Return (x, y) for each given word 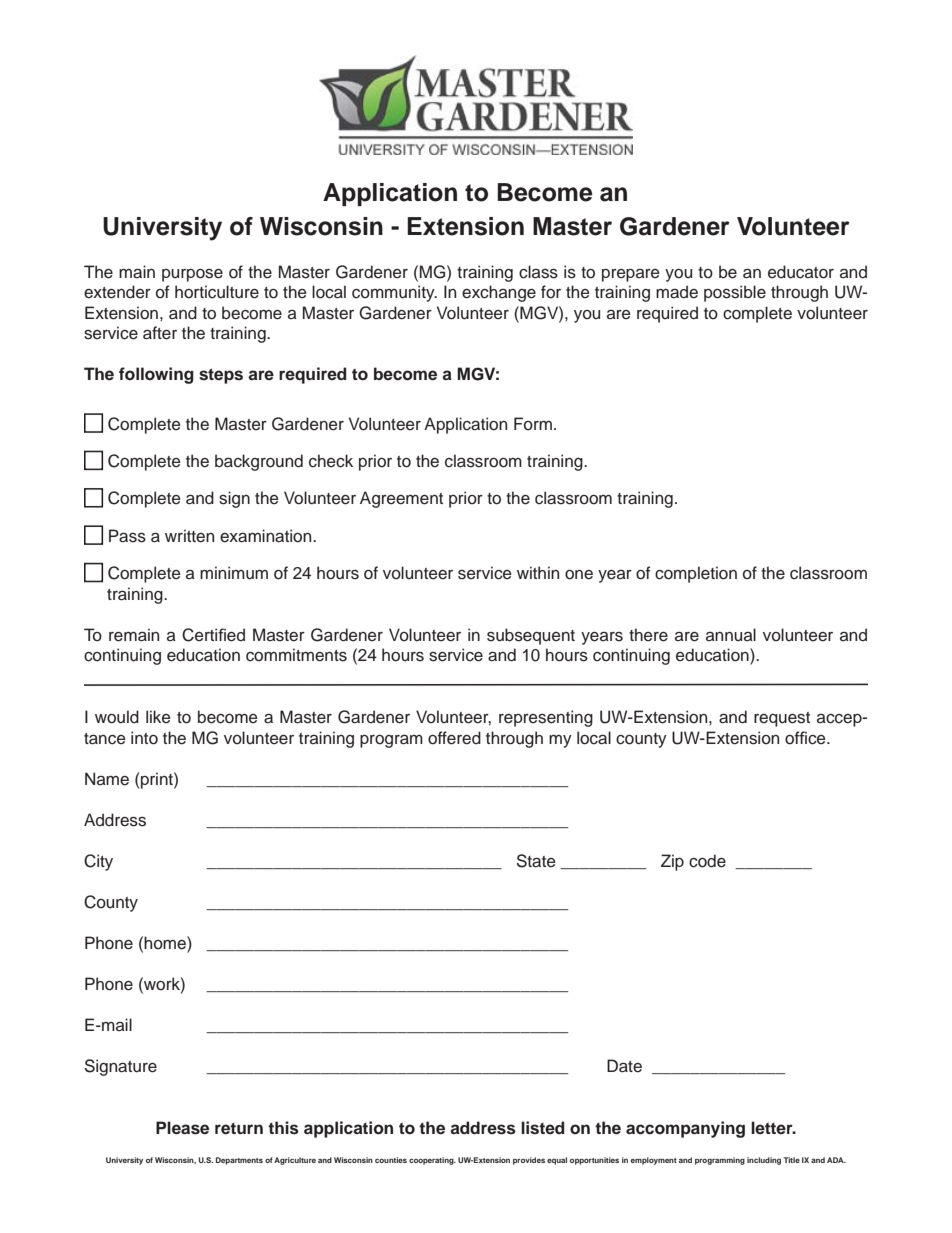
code (707, 861)
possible (735, 293)
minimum (234, 573)
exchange (499, 293)
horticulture (217, 292)
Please (182, 1128)
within (538, 572)
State (536, 861)
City (98, 862)
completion (696, 574)
